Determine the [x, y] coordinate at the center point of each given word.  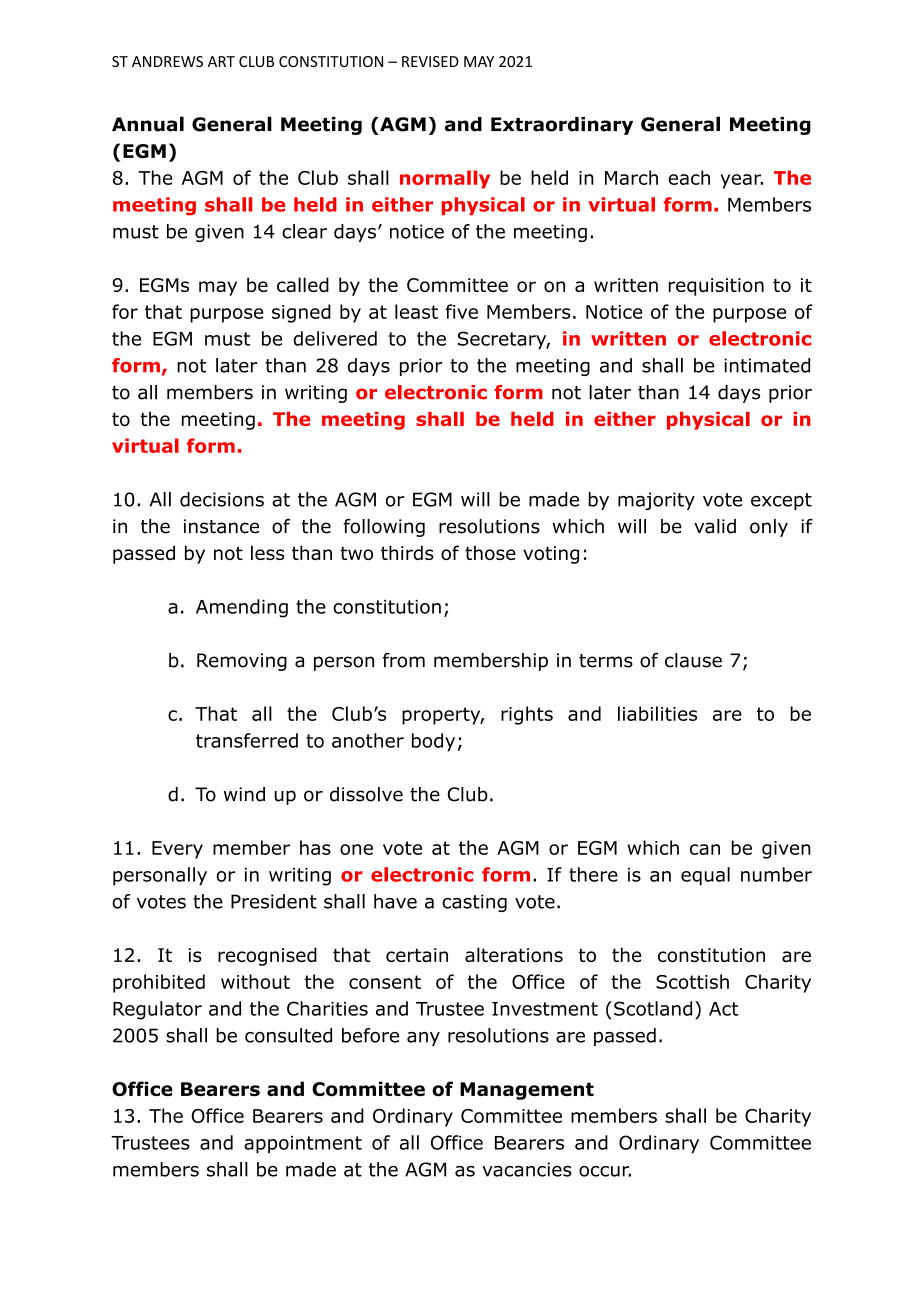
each [689, 177]
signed [301, 313]
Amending [242, 608]
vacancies [527, 1169]
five [461, 311]
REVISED [430, 61]
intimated [767, 365]
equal [705, 876]
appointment [303, 1145]
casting [474, 903]
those [490, 552]
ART [221, 61]
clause [693, 660]
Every [177, 850]
